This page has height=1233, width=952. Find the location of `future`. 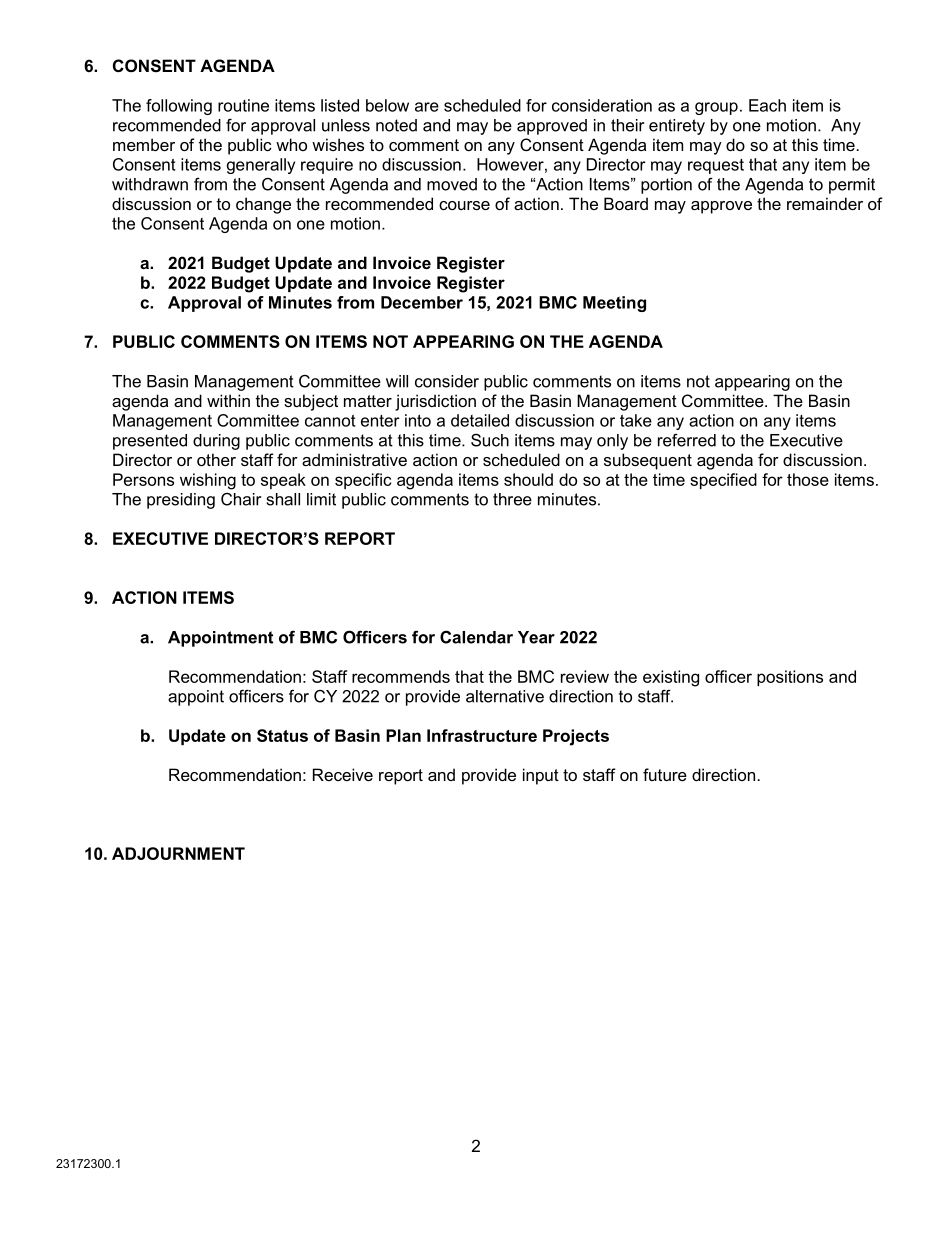

future is located at coordinates (665, 774).
